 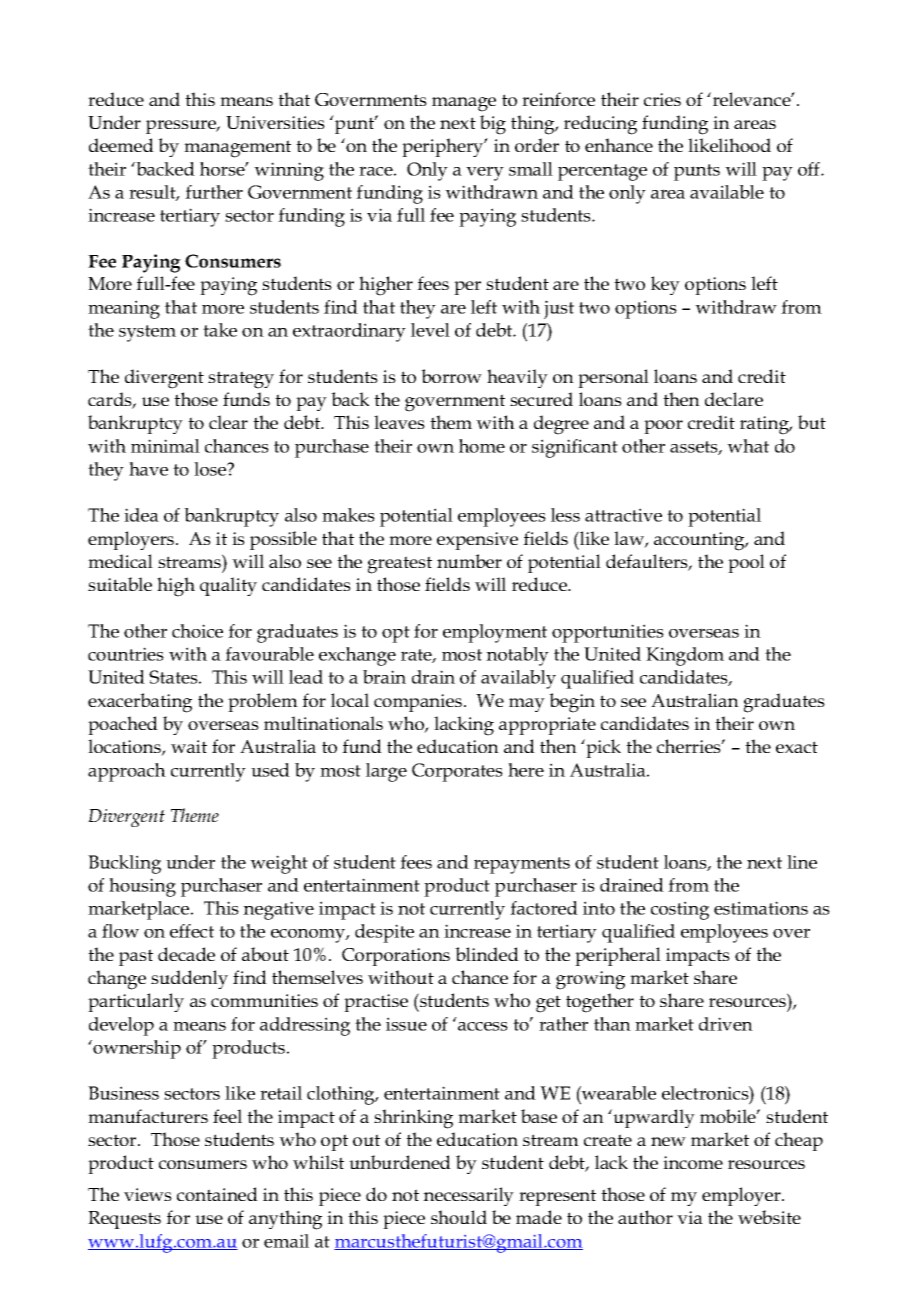 What do you see at coordinates (483, 1026) in the document?
I see `access` at bounding box center [483, 1026].
